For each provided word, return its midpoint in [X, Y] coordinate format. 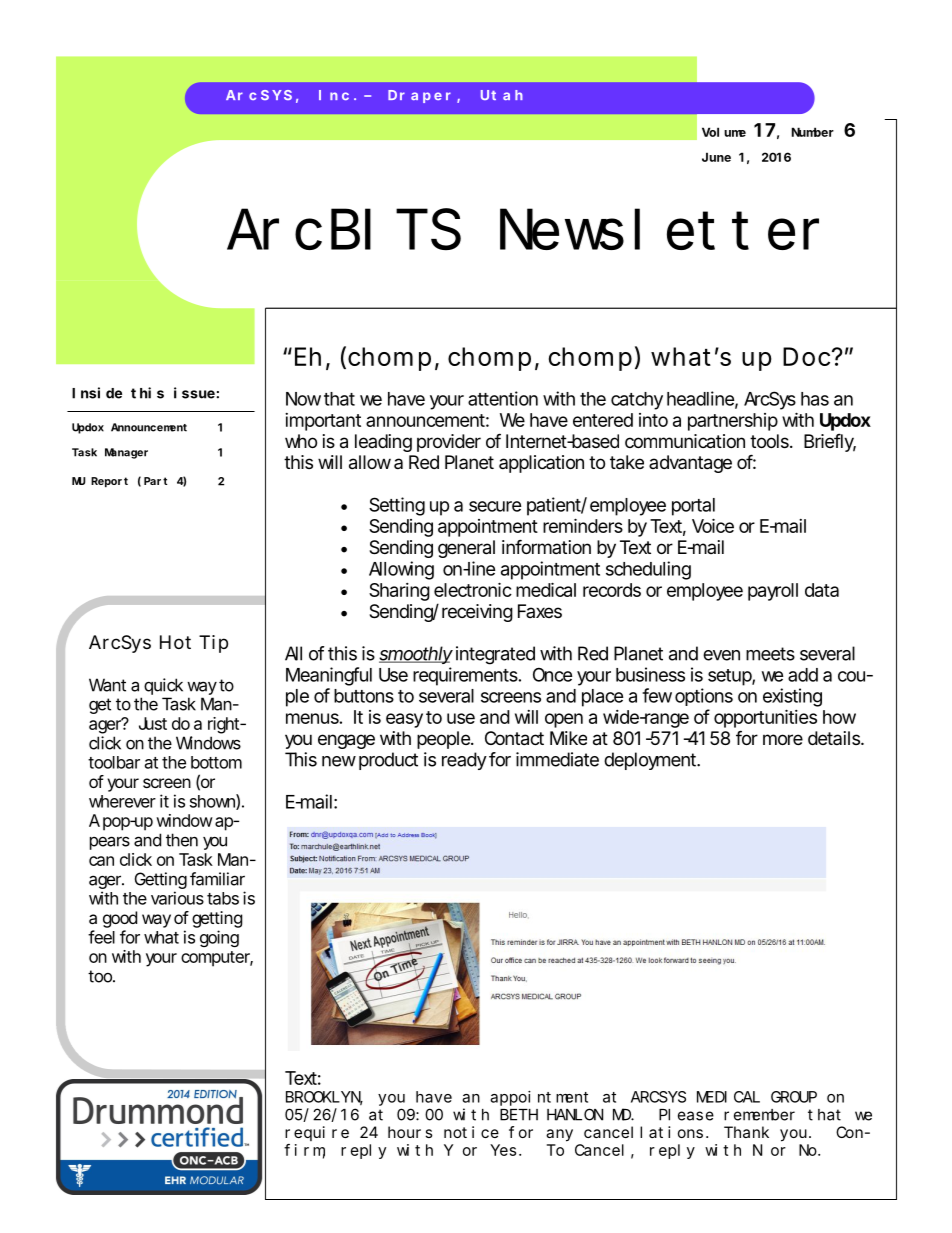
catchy [637, 401]
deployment [651, 761]
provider [449, 443]
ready [464, 761]
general [466, 549]
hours [410, 1132]
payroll [773, 592]
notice [471, 1132]
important [323, 422]
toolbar [114, 762]
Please [686, 1115]
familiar [217, 879]
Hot [175, 642]
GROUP [794, 1097]
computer [216, 959]
